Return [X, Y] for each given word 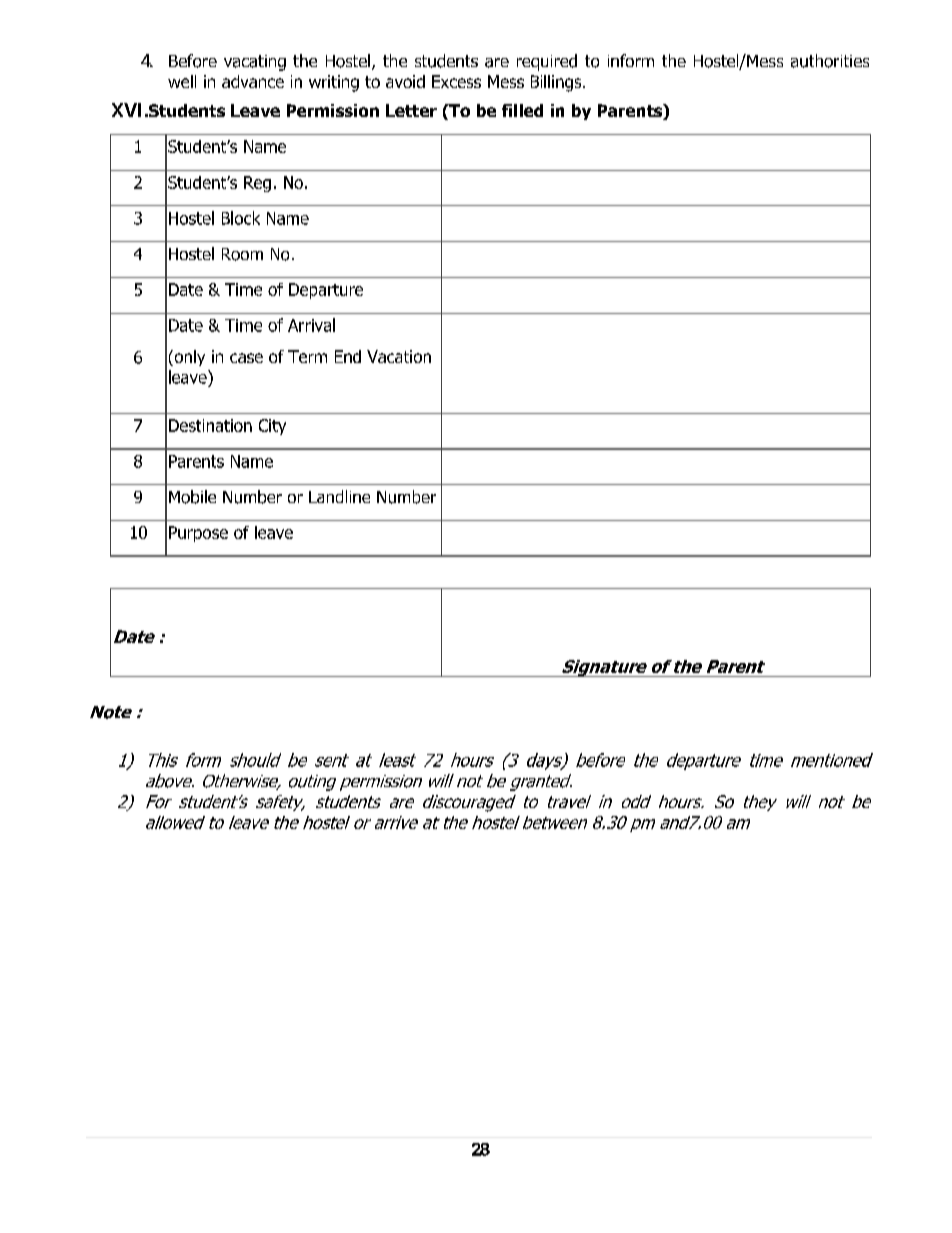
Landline [339, 496]
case [246, 358]
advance [253, 81]
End [348, 356]
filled [522, 110]
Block [241, 218]
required [547, 62]
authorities [830, 61]
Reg [257, 184]
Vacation [399, 356]
